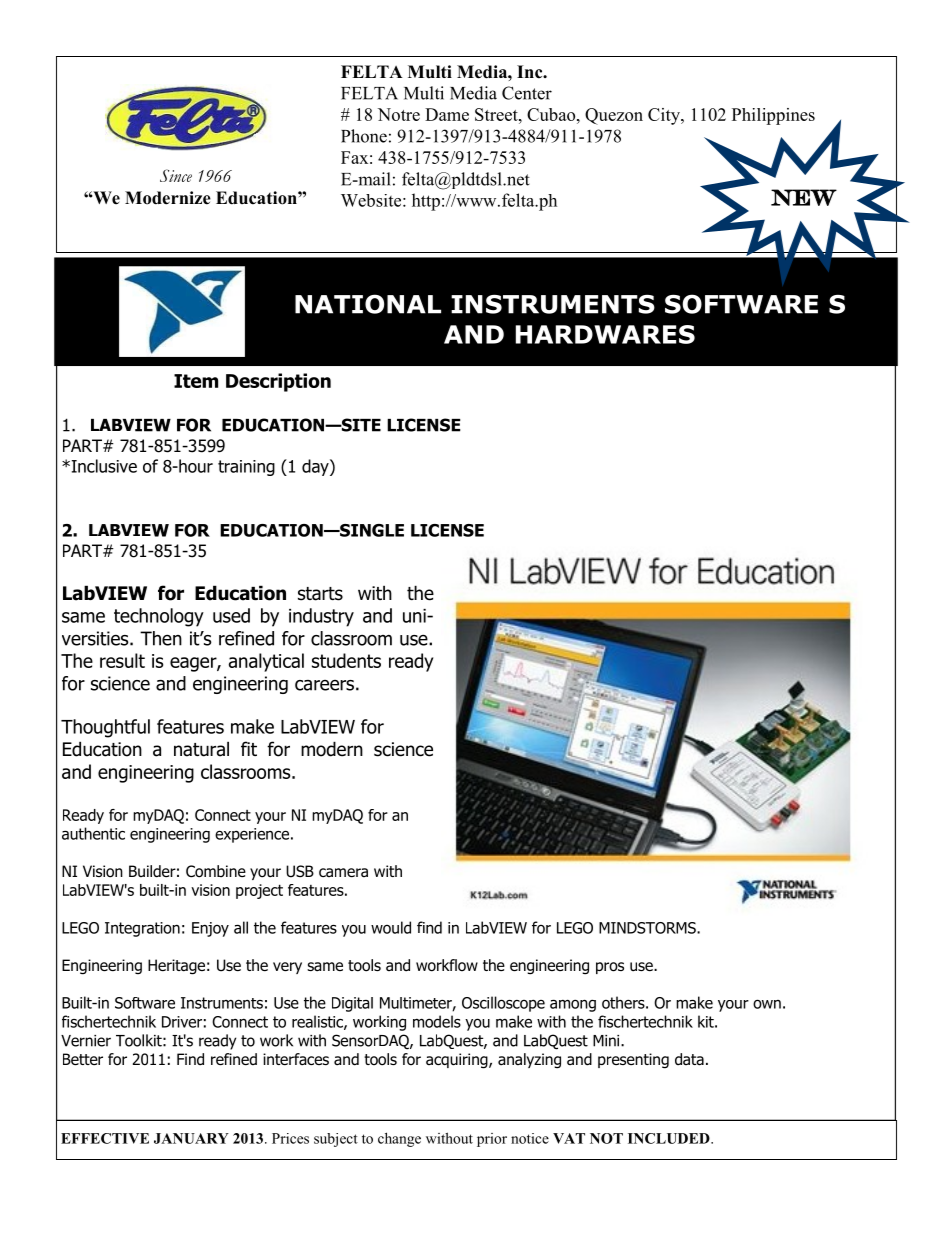  What do you see at coordinates (804, 197) in the image?
I see `new` at bounding box center [804, 197].
